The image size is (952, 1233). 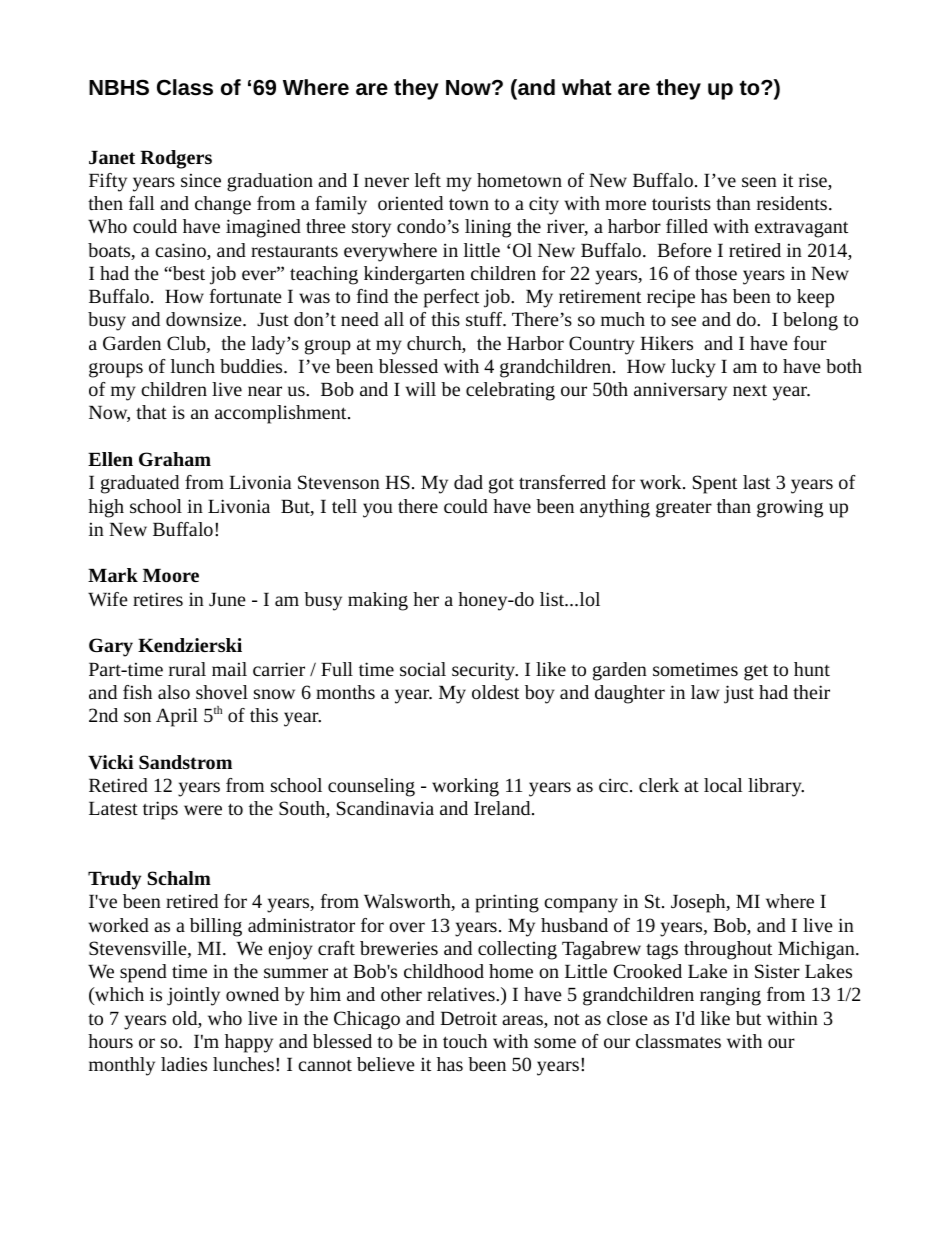 What do you see at coordinates (151, 412) in the document?
I see `that` at bounding box center [151, 412].
